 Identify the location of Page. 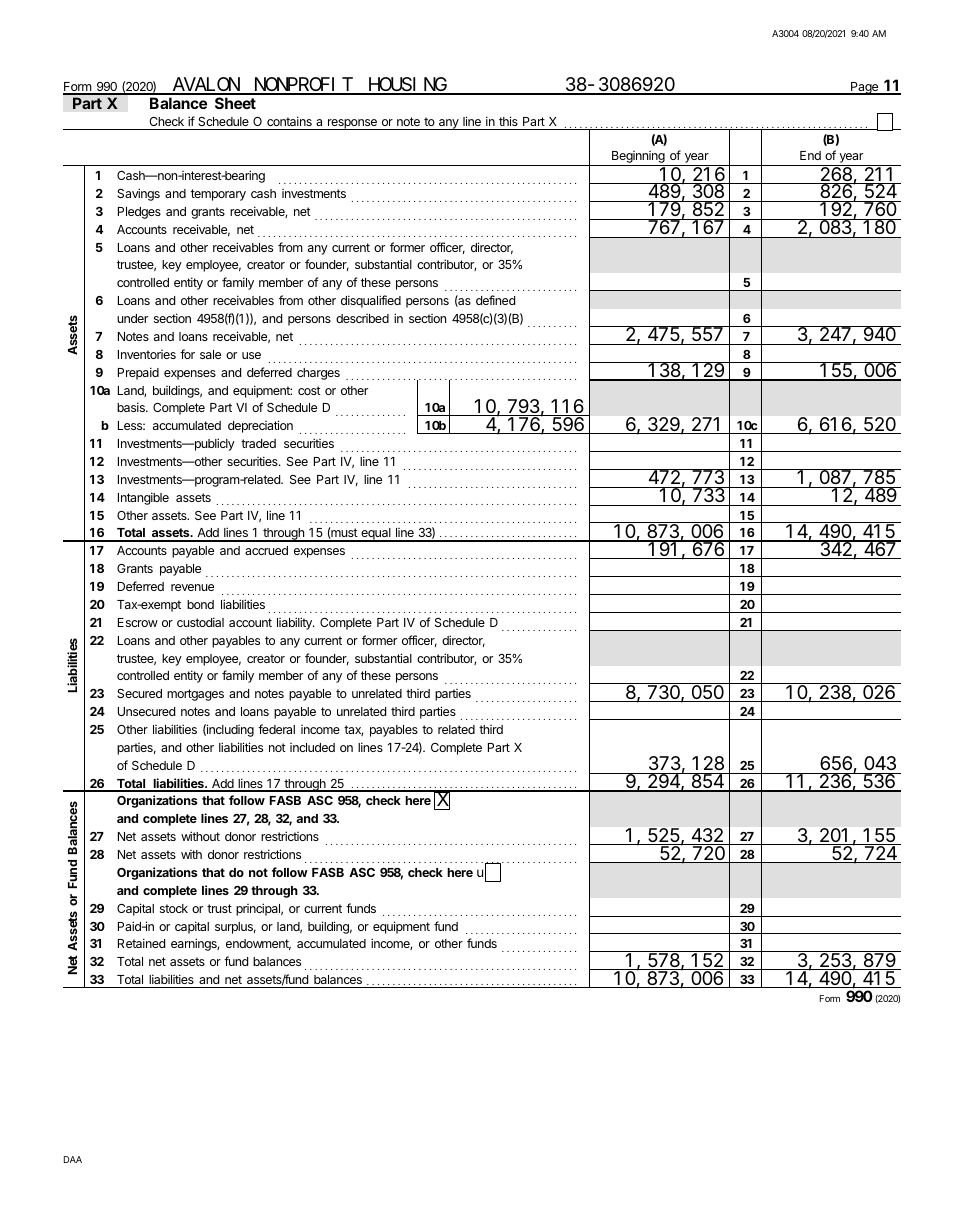
(865, 88).
